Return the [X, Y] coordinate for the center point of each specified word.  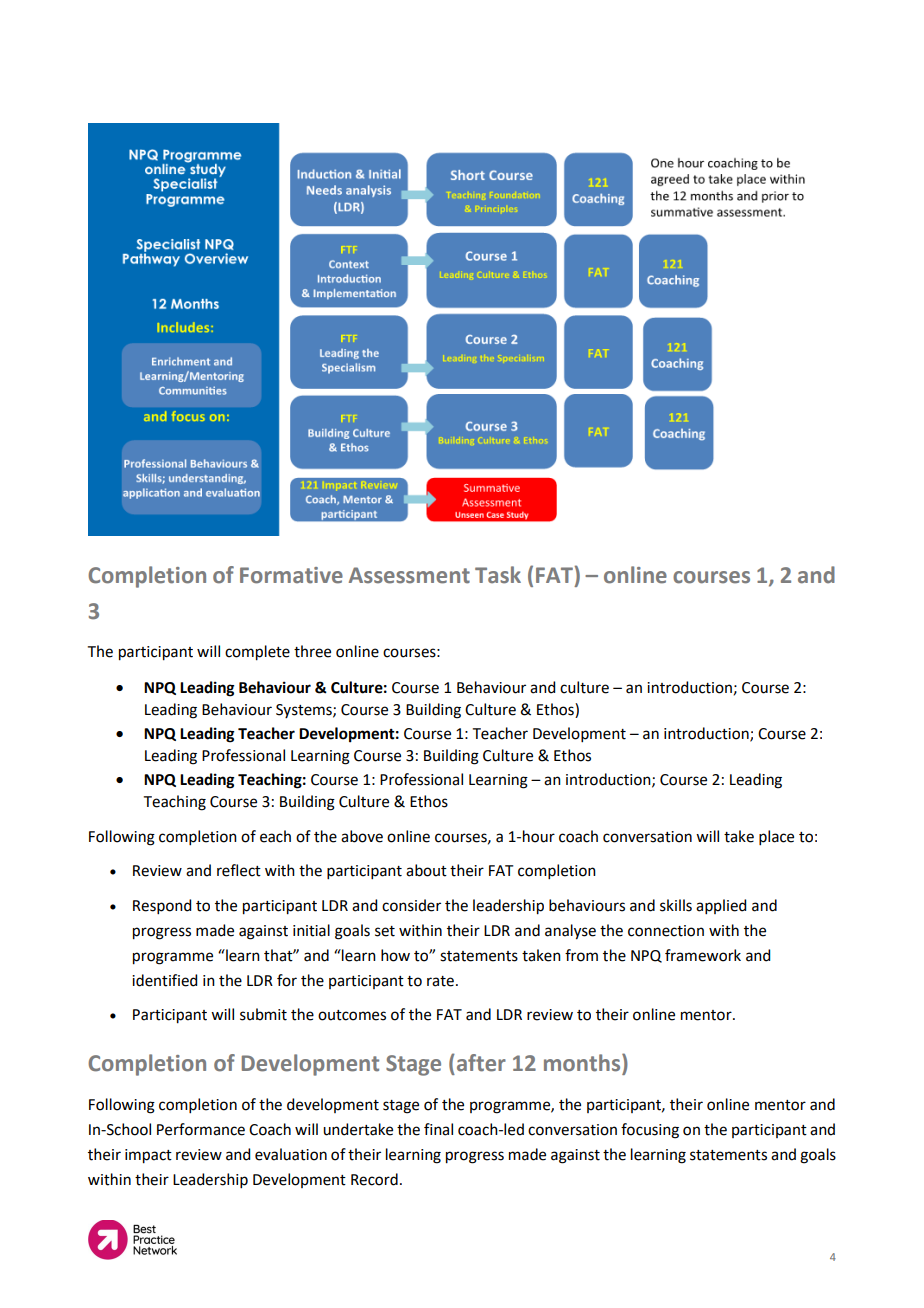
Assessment [409, 575]
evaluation [291, 1154]
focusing [650, 1131]
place [776, 837]
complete [257, 653]
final [438, 1129]
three [312, 651]
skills [676, 905]
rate [440, 981]
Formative [291, 575]
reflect [239, 870]
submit [263, 1014]
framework [703, 955]
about [426, 870]
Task [498, 575]
